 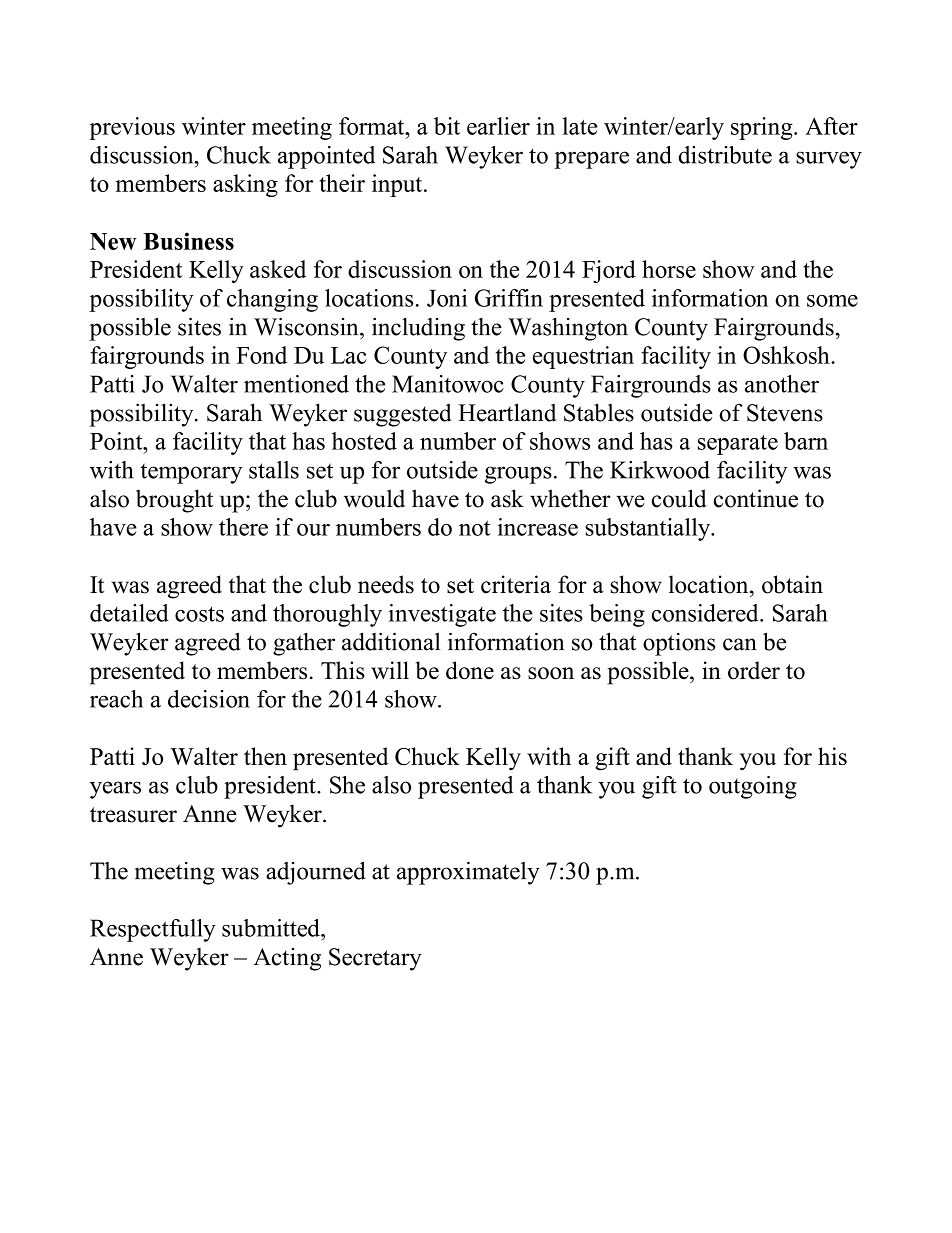 What do you see at coordinates (153, 930) in the document?
I see `Respectfully` at bounding box center [153, 930].
